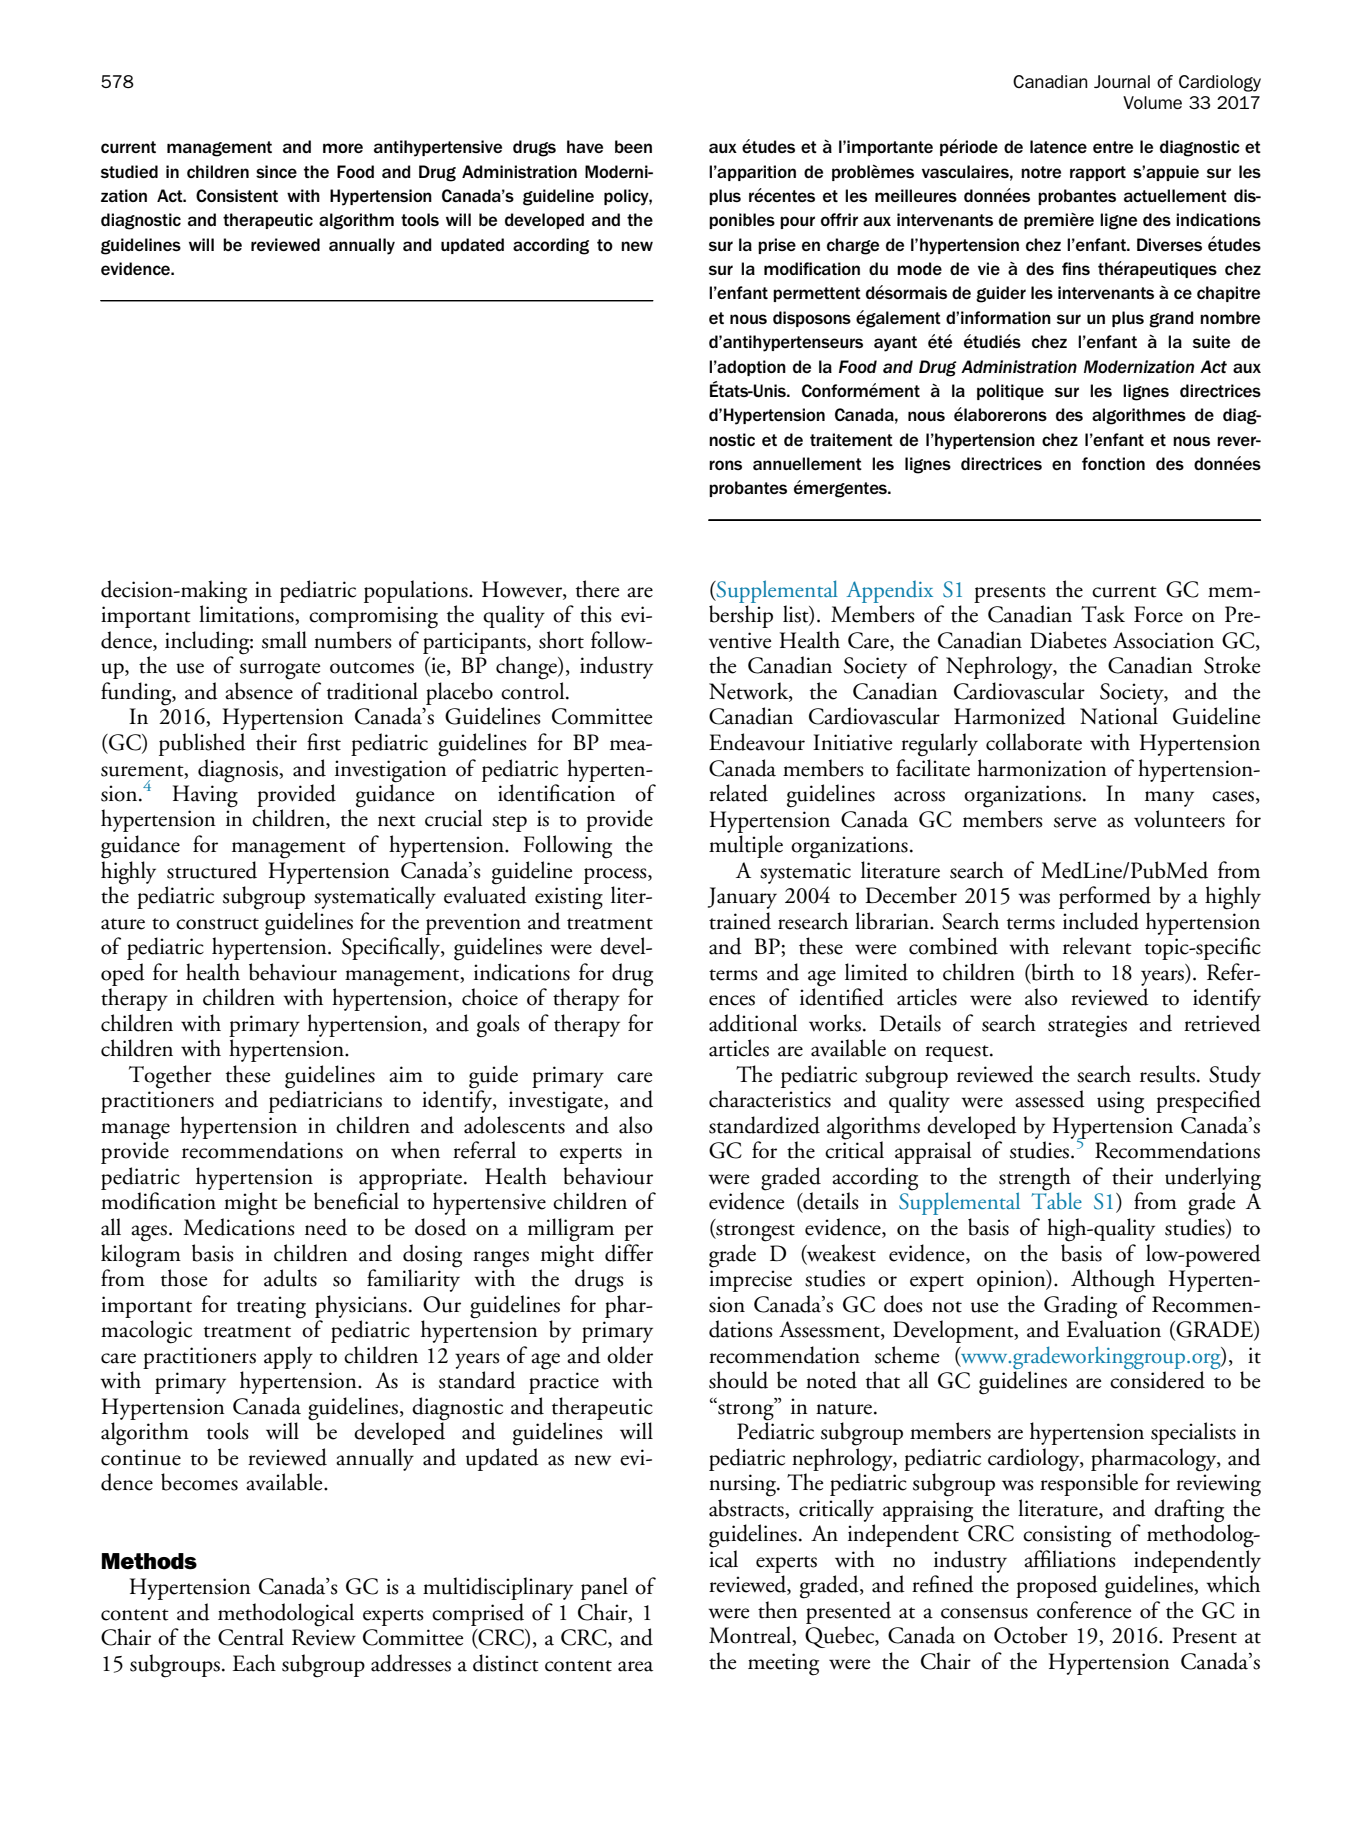 The image size is (1362, 1824). Describe the element at coordinates (633, 146) in the page. I see `been` at that location.
